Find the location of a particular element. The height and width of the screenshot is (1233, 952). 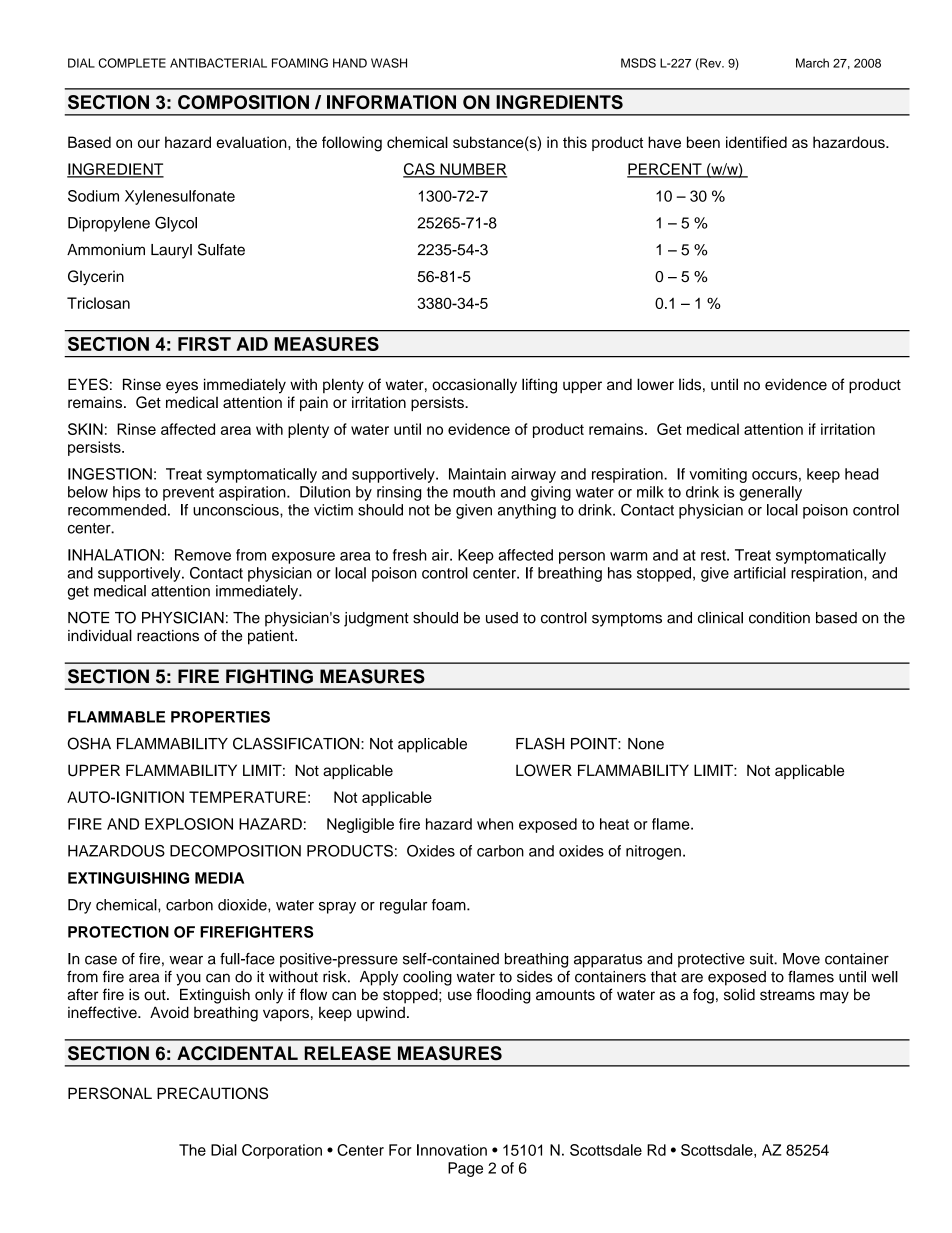

reactions is located at coordinates (168, 636).
